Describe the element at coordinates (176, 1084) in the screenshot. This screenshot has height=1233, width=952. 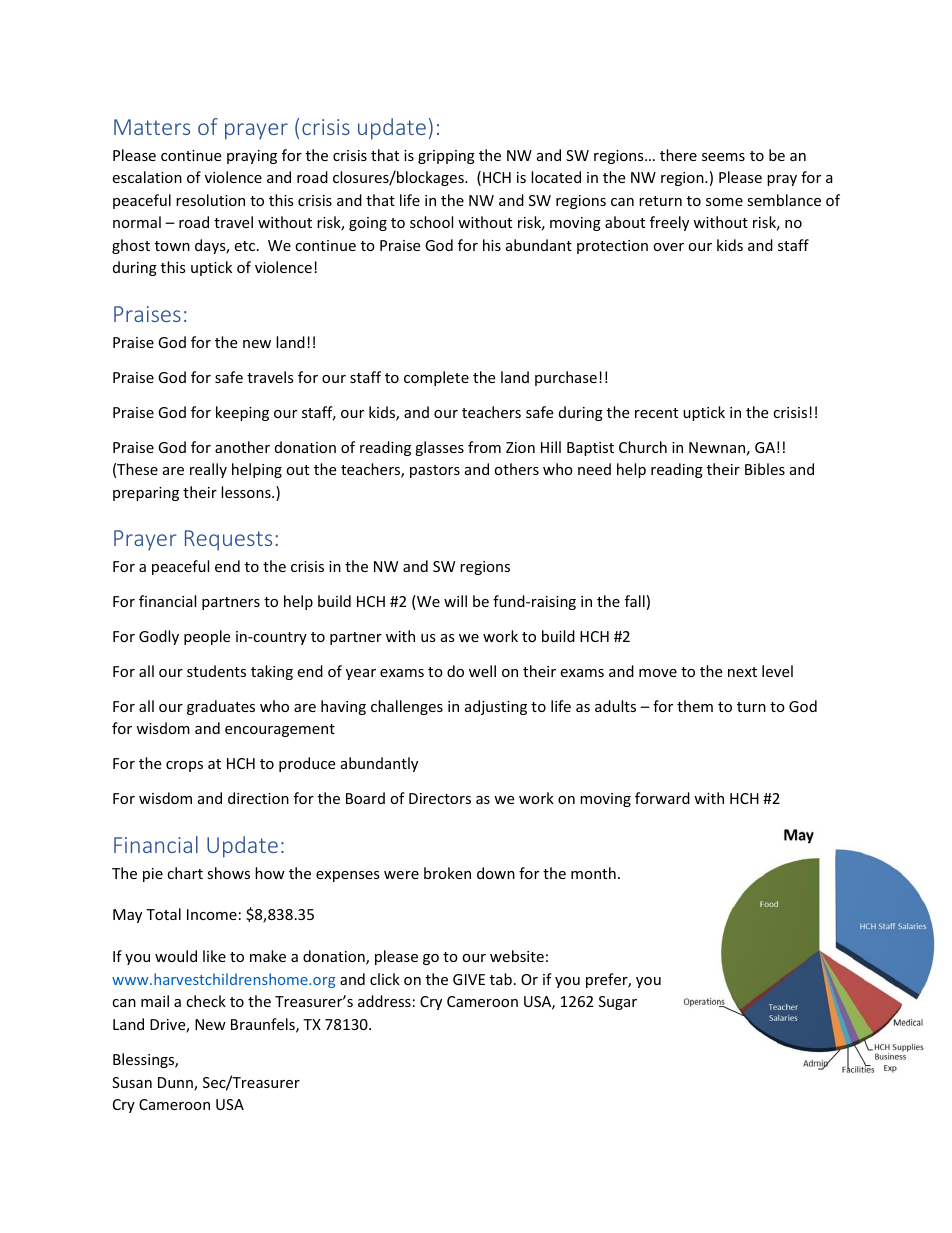
I see `Dunn` at that location.
